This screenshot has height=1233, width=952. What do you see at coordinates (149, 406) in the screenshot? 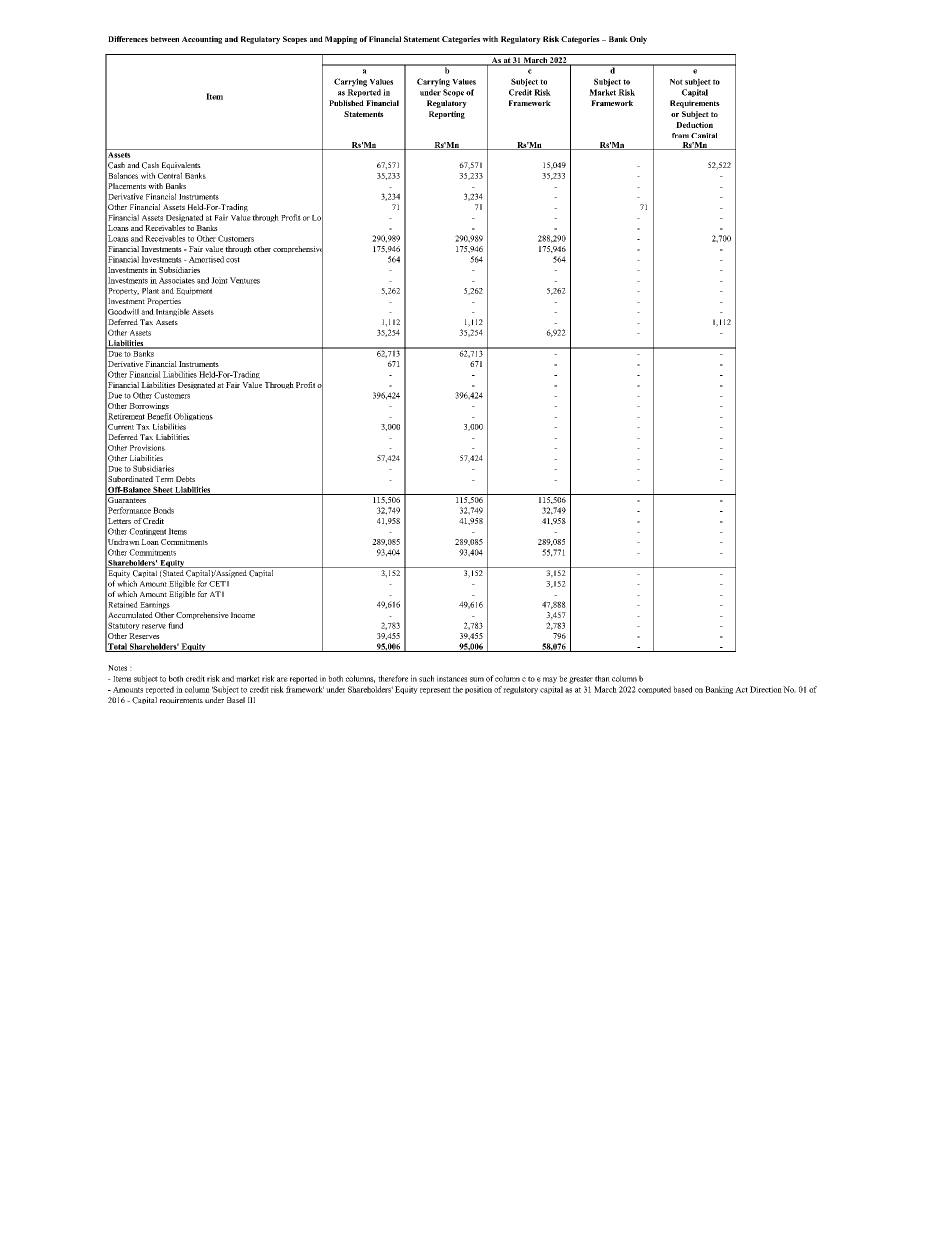
I see `Borrowings` at bounding box center [149, 406].
